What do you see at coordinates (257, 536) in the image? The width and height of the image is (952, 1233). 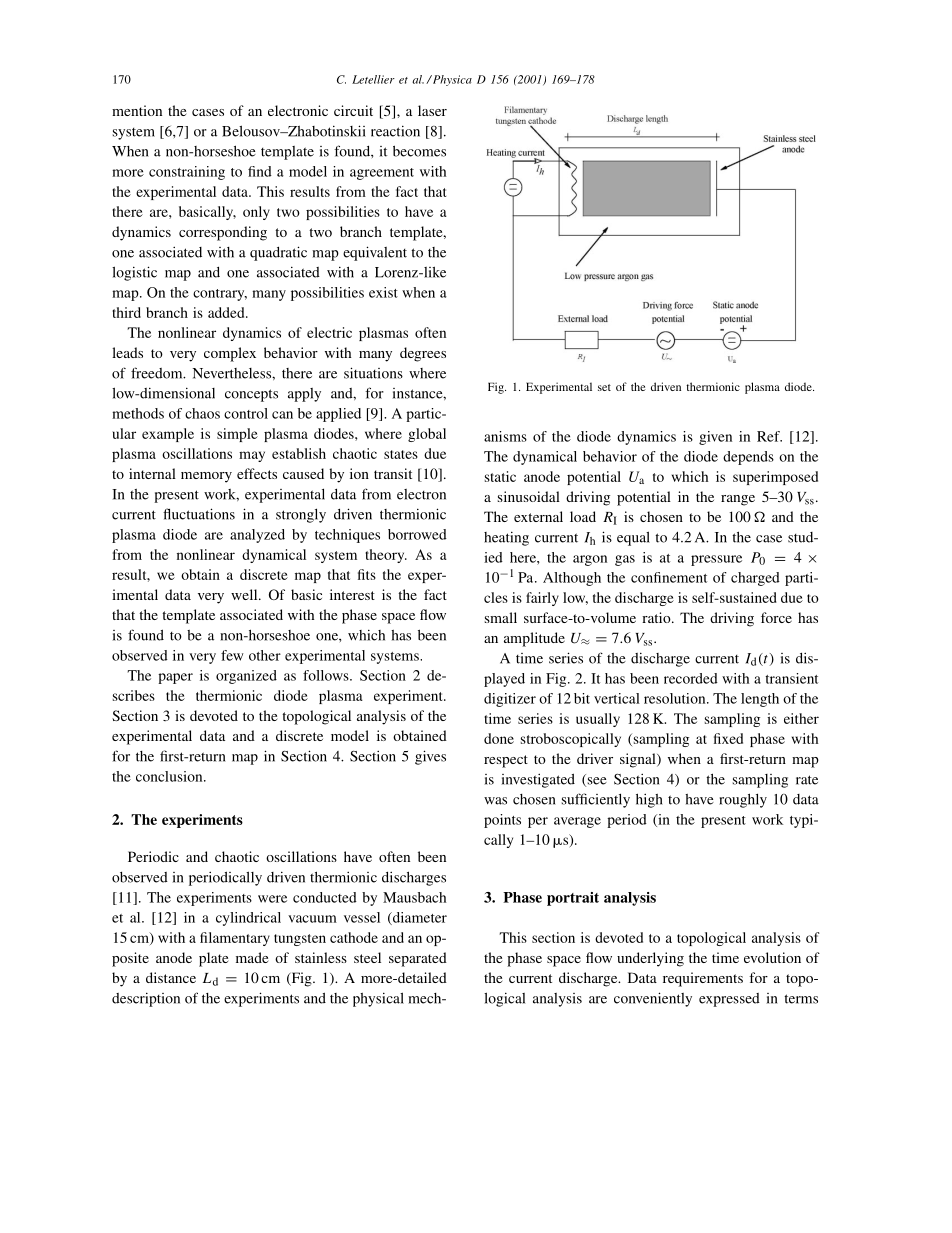 I see `analyzed` at bounding box center [257, 536].
